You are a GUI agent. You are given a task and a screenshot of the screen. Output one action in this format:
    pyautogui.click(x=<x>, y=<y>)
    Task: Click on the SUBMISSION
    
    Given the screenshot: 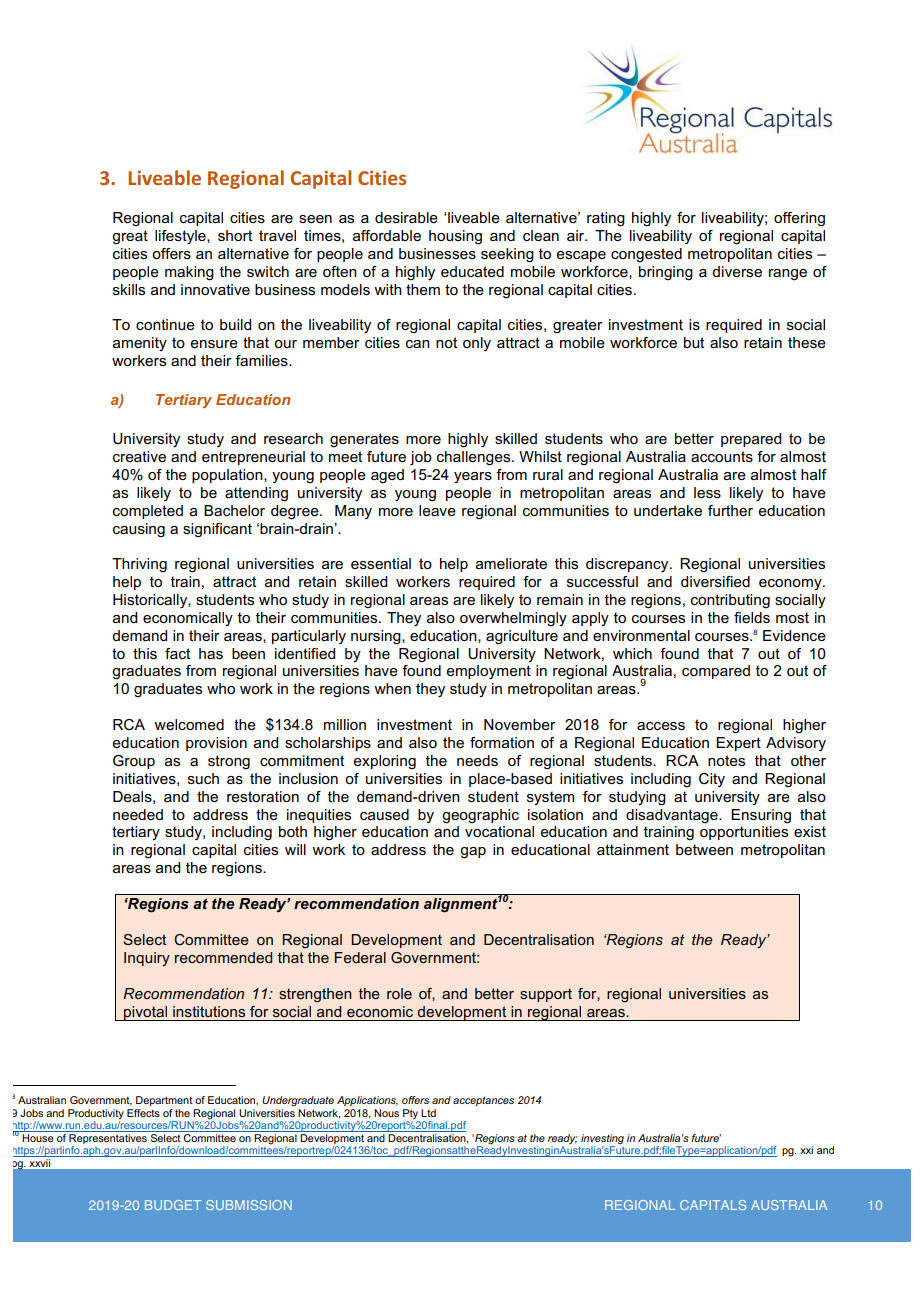 What is the action you would take?
    pyautogui.click(x=249, y=1205)
